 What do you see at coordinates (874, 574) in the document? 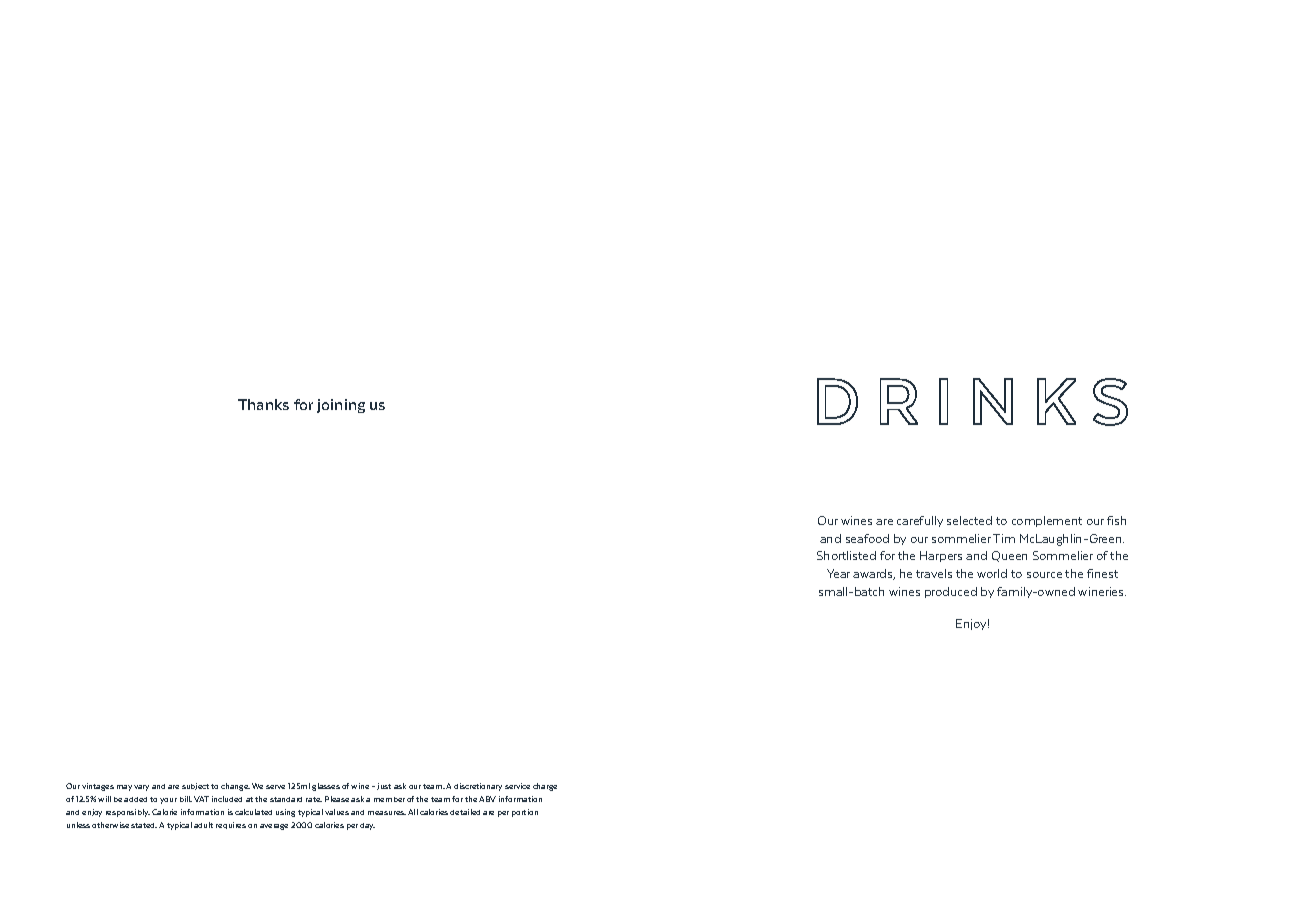
I see `awards` at bounding box center [874, 574].
